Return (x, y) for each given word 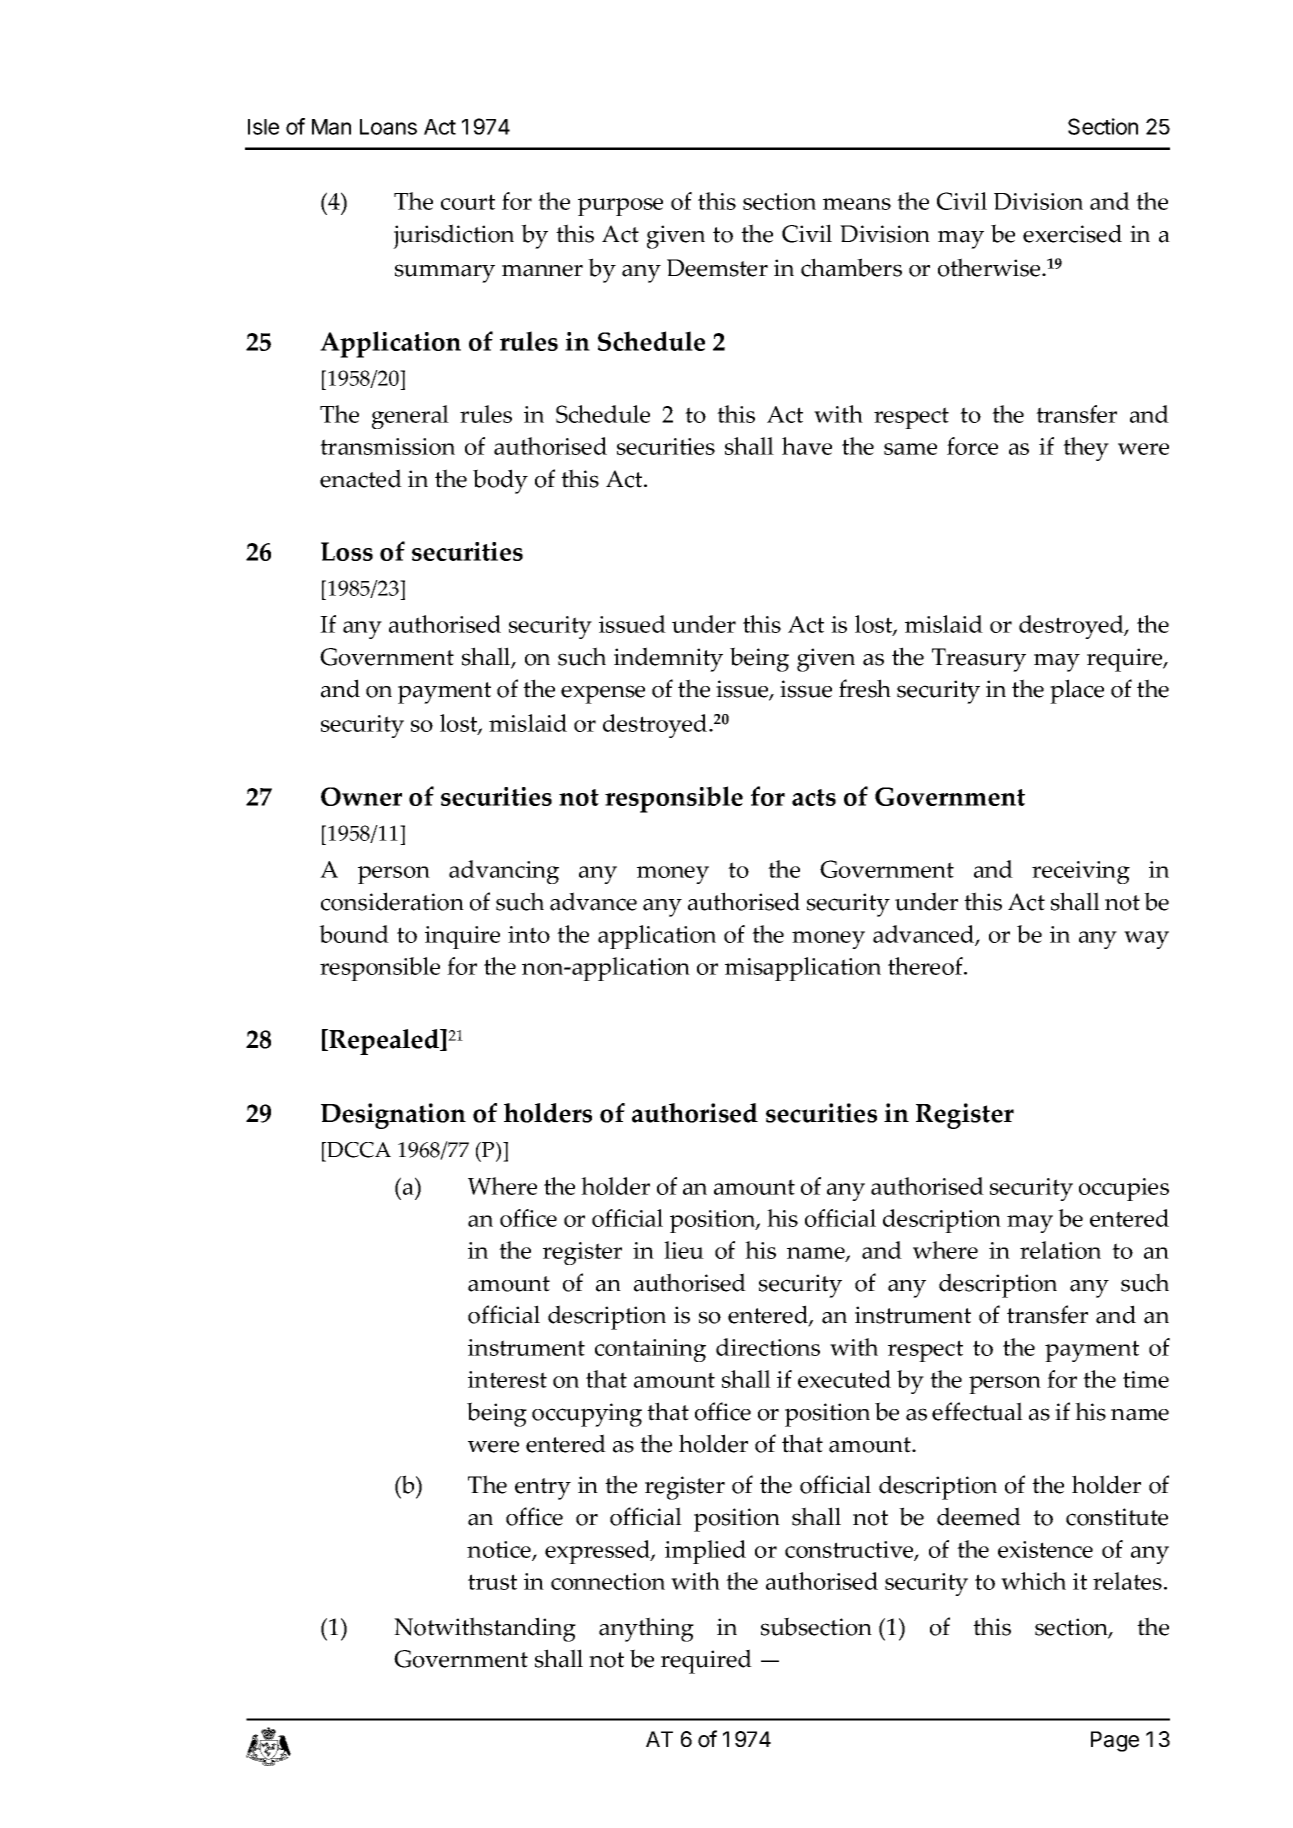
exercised (1072, 233)
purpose (620, 207)
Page (1115, 1741)
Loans (388, 127)
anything (646, 1629)
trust (492, 1582)
